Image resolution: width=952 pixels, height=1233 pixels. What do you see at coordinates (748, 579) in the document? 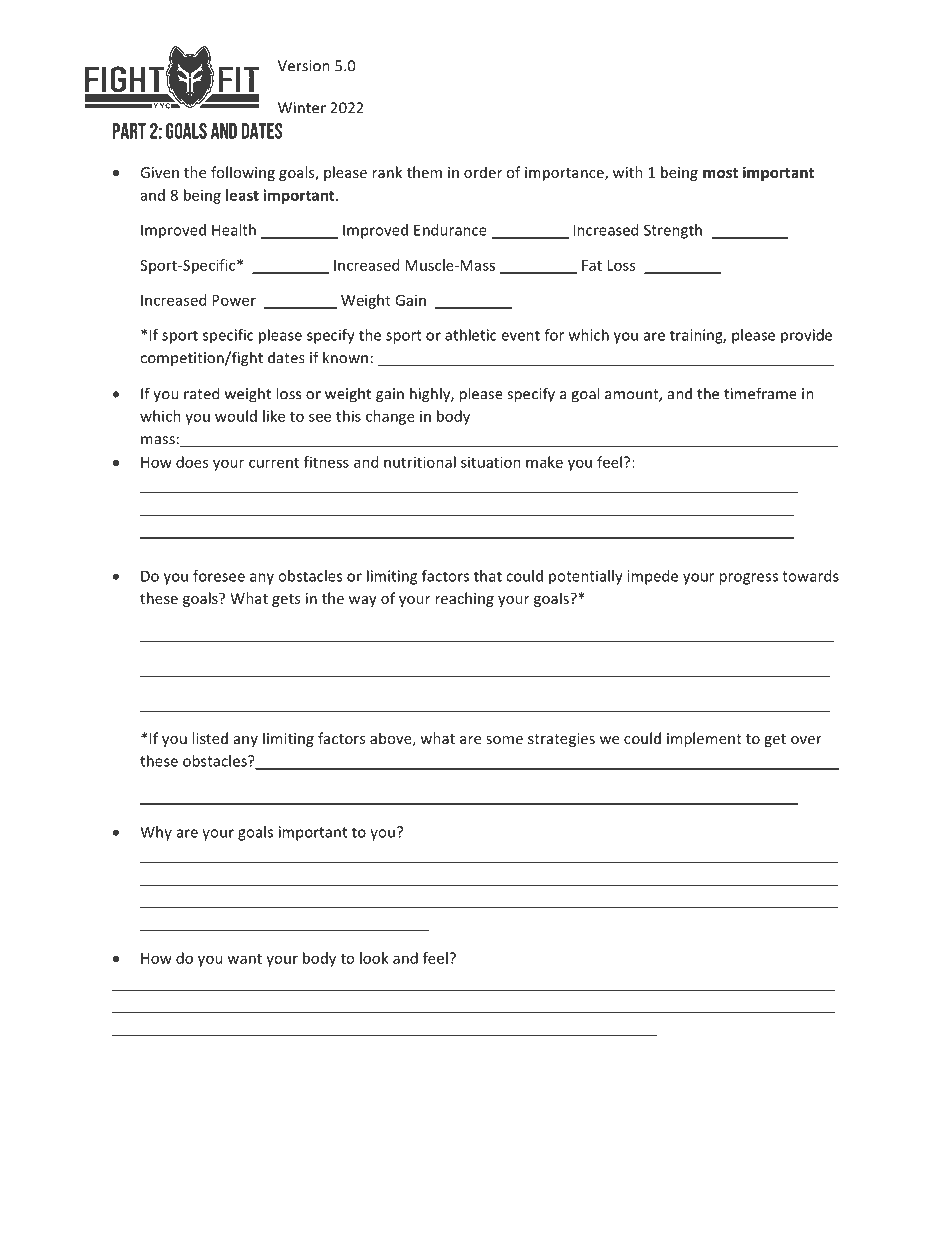
I see `progress` at bounding box center [748, 579].
